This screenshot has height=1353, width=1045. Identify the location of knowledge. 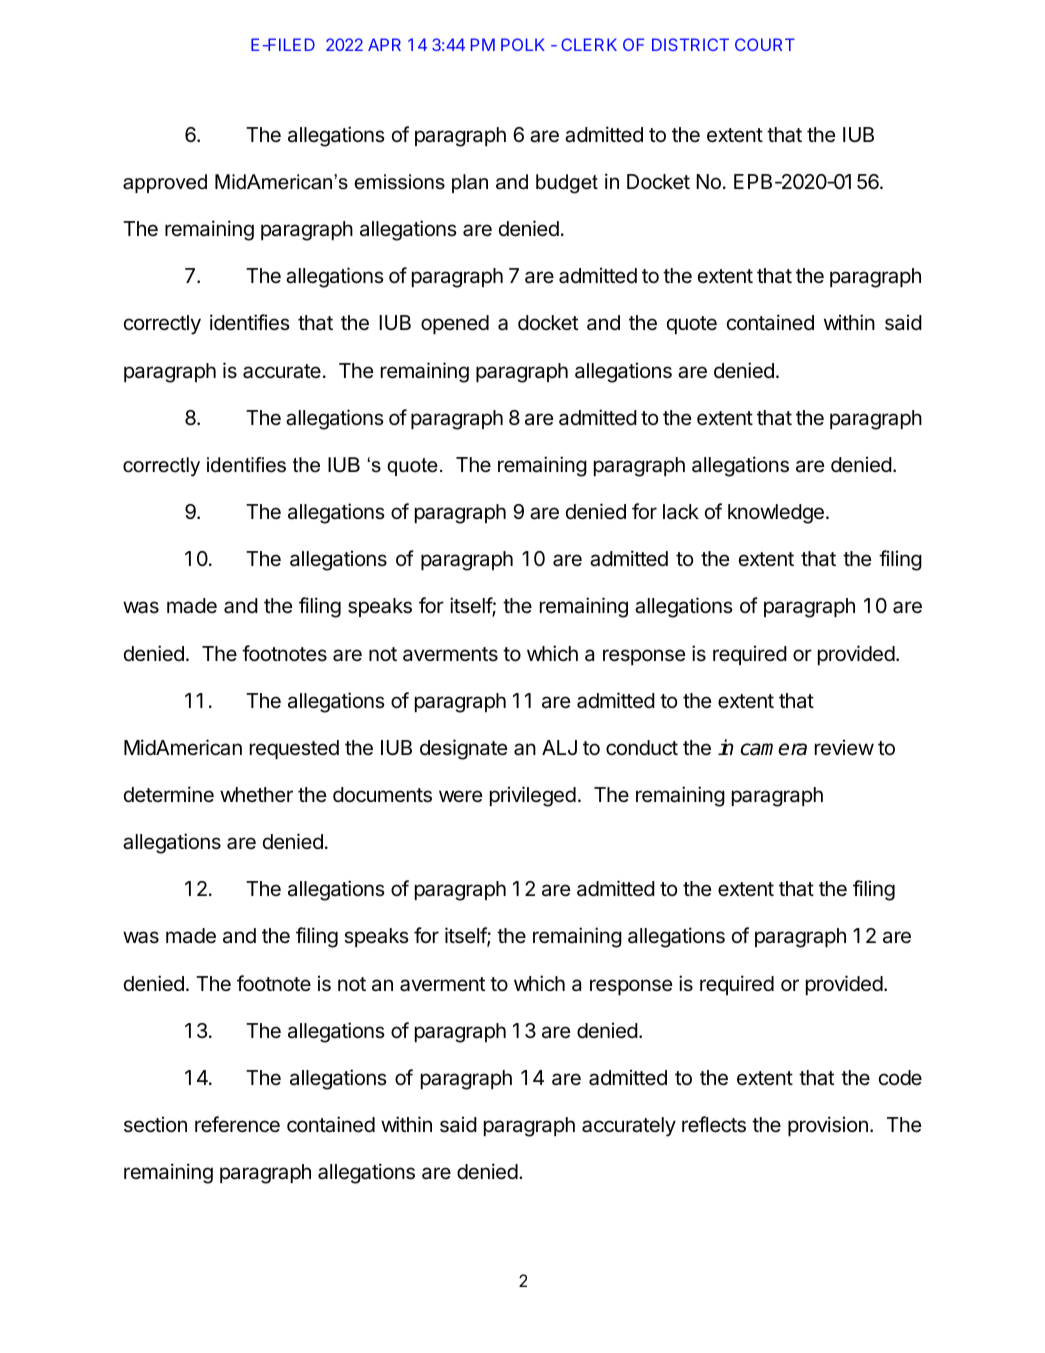
(776, 514).
